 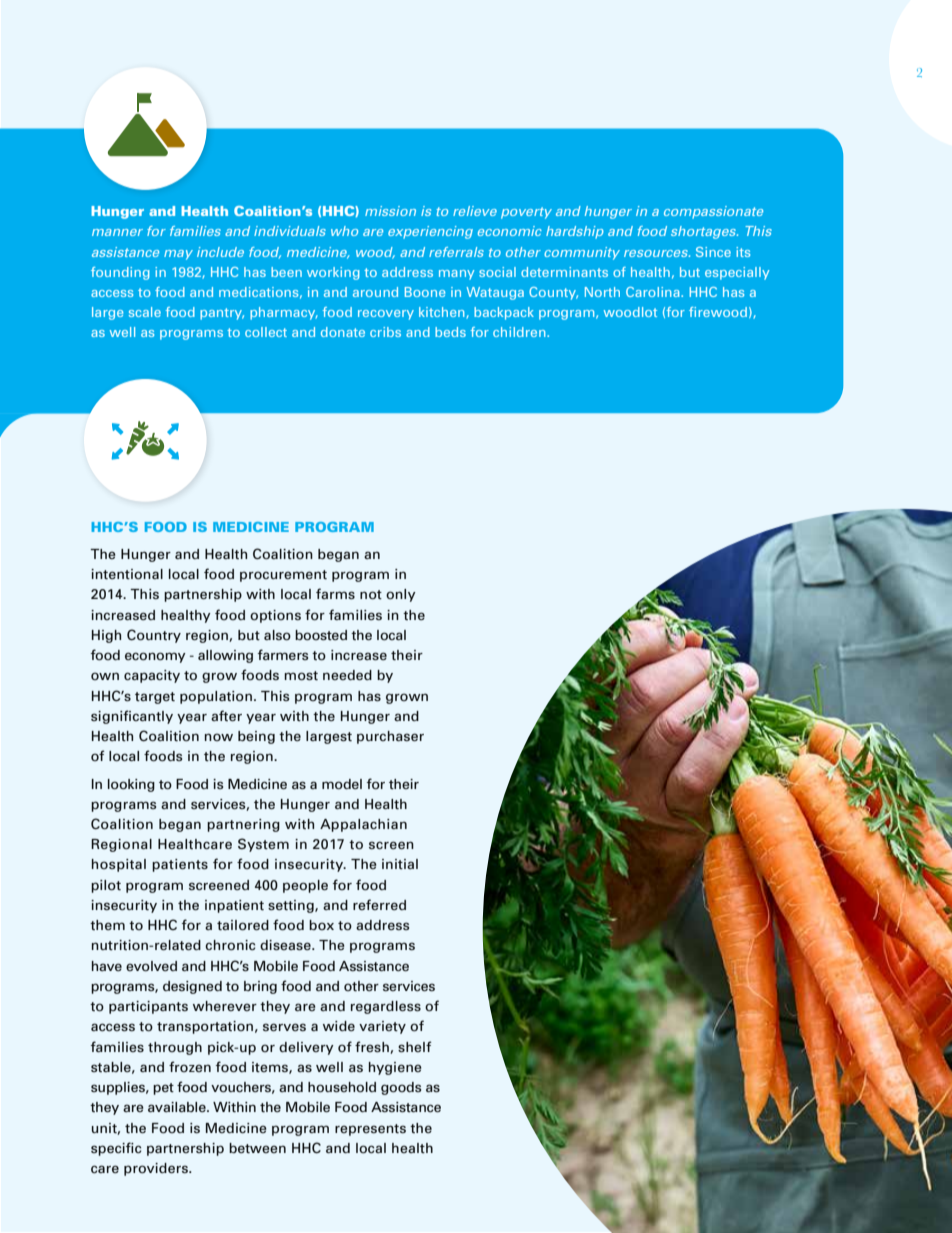 What do you see at coordinates (657, 253) in the page?
I see `resources` at bounding box center [657, 253].
